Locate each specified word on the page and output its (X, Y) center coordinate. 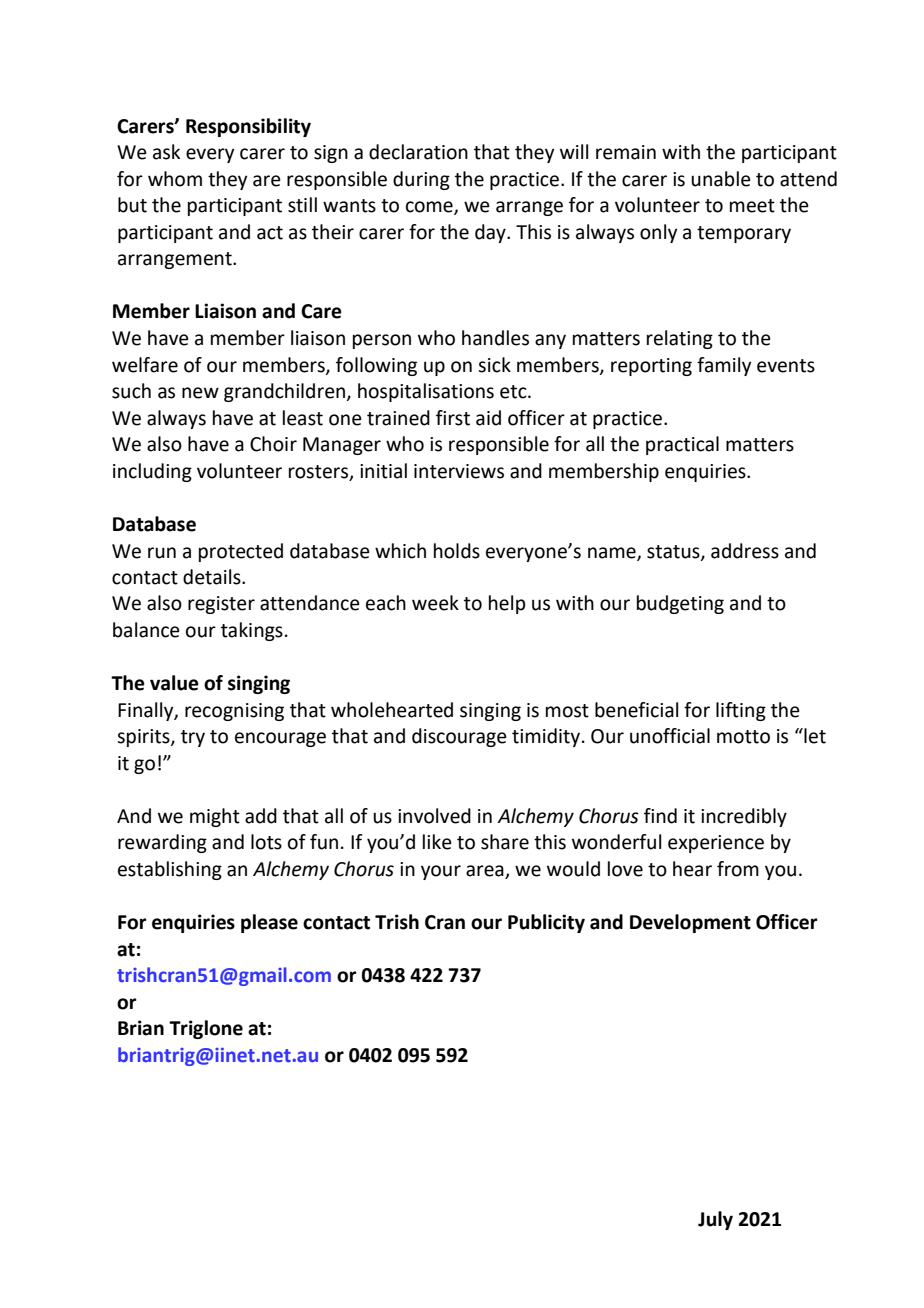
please (269, 923)
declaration (418, 152)
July (715, 1220)
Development (690, 923)
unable (721, 179)
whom (175, 179)
